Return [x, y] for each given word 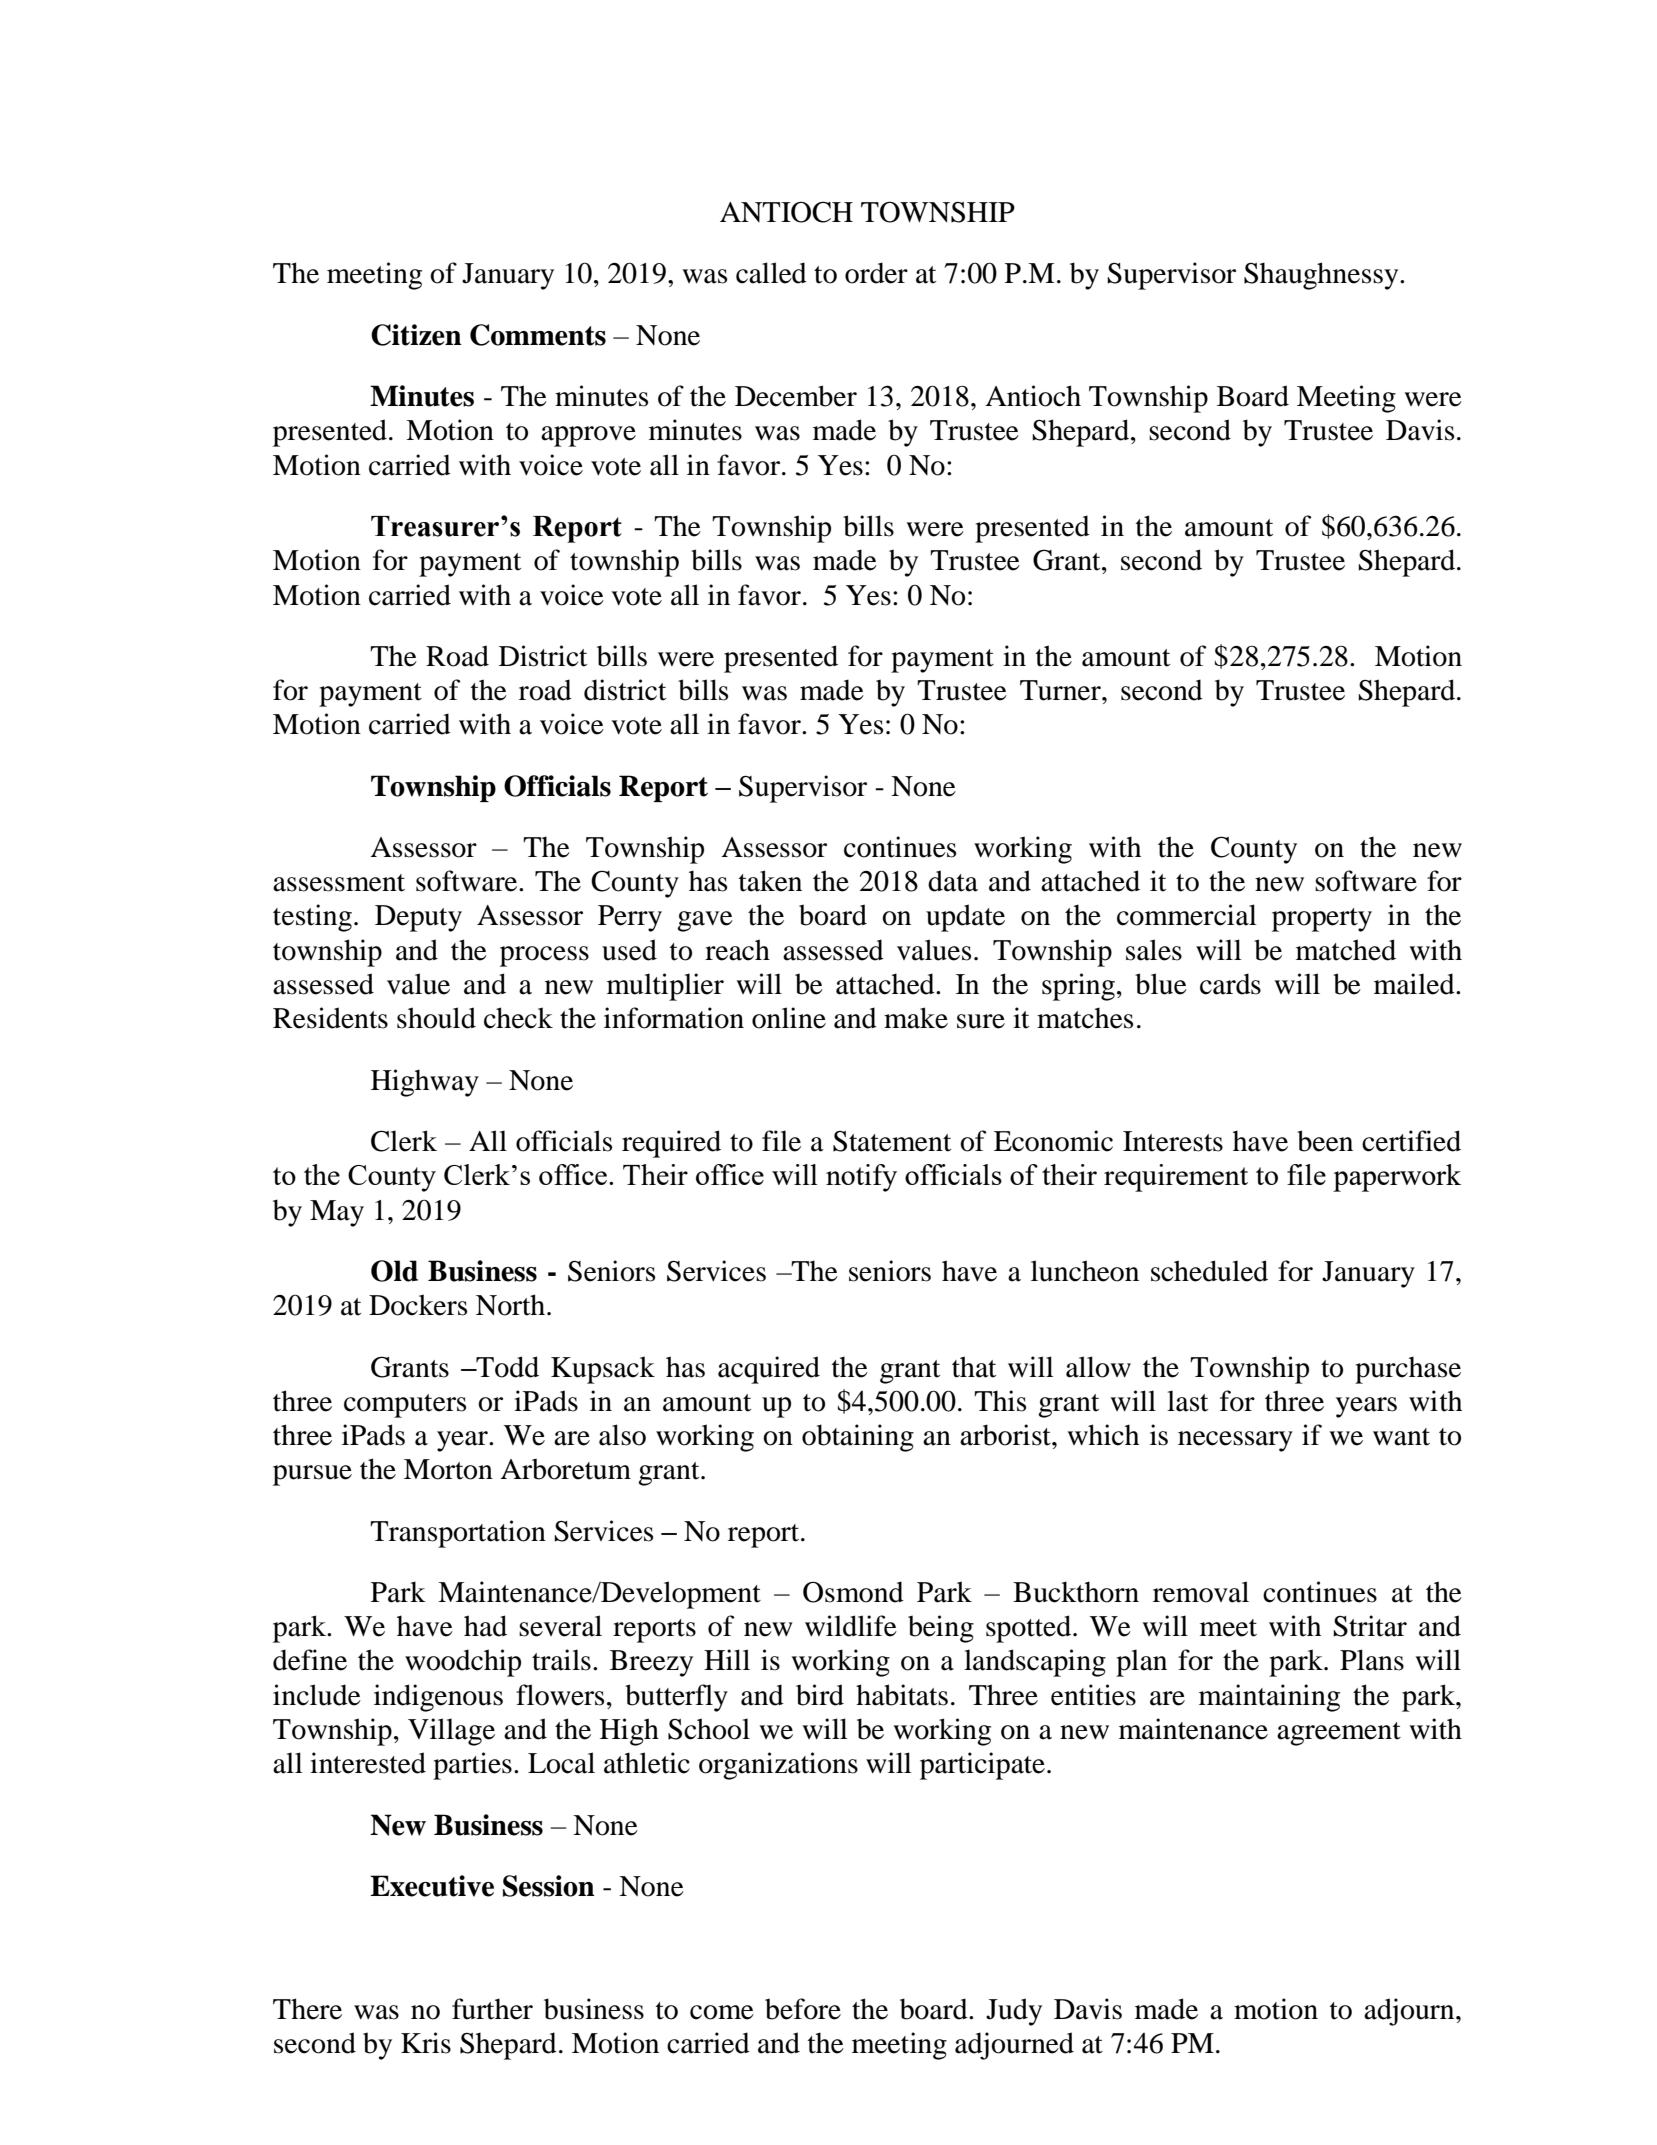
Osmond [853, 1592]
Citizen [416, 335]
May [337, 1213]
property [1322, 920]
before [803, 2009]
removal [1201, 1592]
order [876, 273]
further [492, 2009]
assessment [339, 883]
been [1325, 1141]
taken [770, 881]
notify [861, 1178]
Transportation [458, 1534]
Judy [1014, 2012]
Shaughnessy [1322, 276]
